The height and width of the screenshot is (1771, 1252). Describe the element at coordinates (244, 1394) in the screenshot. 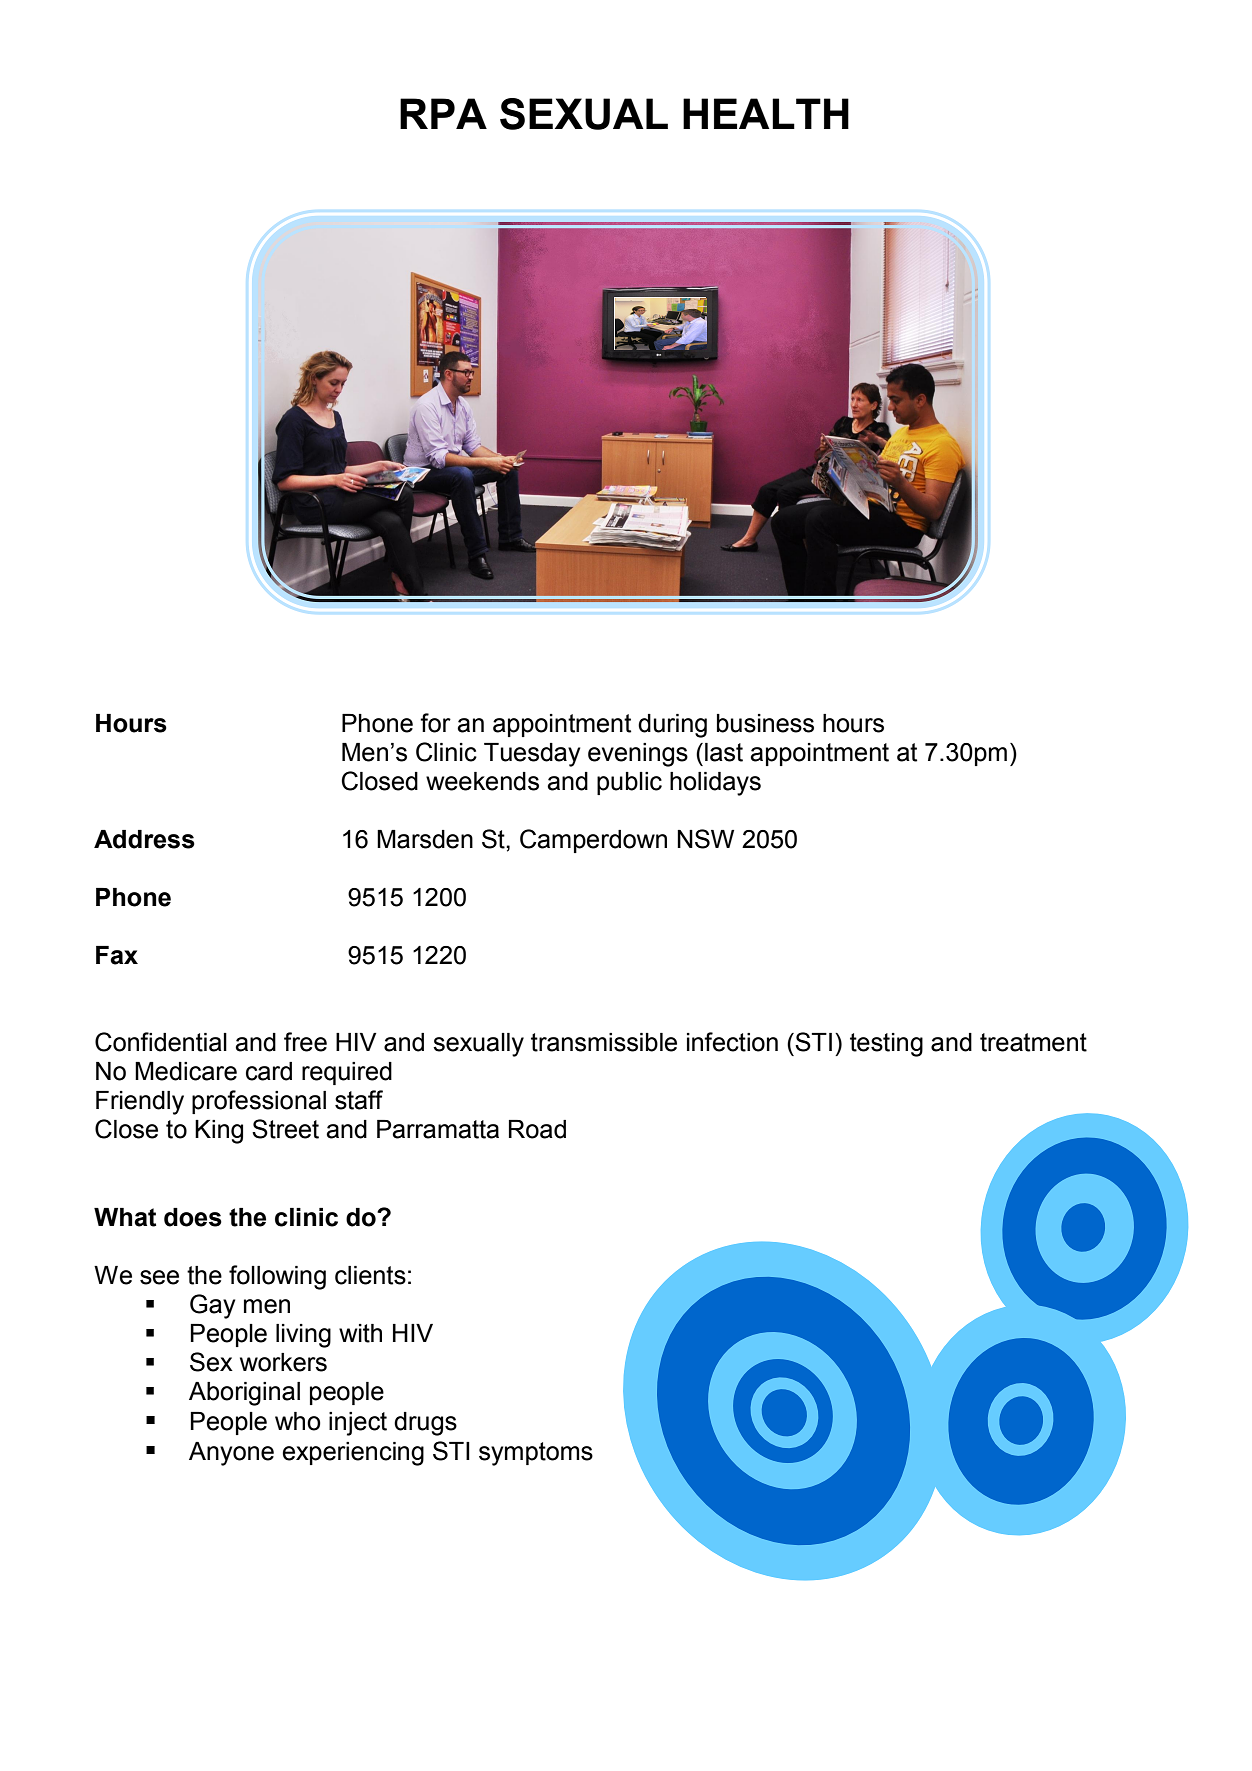

I see `Aboriginal` at that location.
